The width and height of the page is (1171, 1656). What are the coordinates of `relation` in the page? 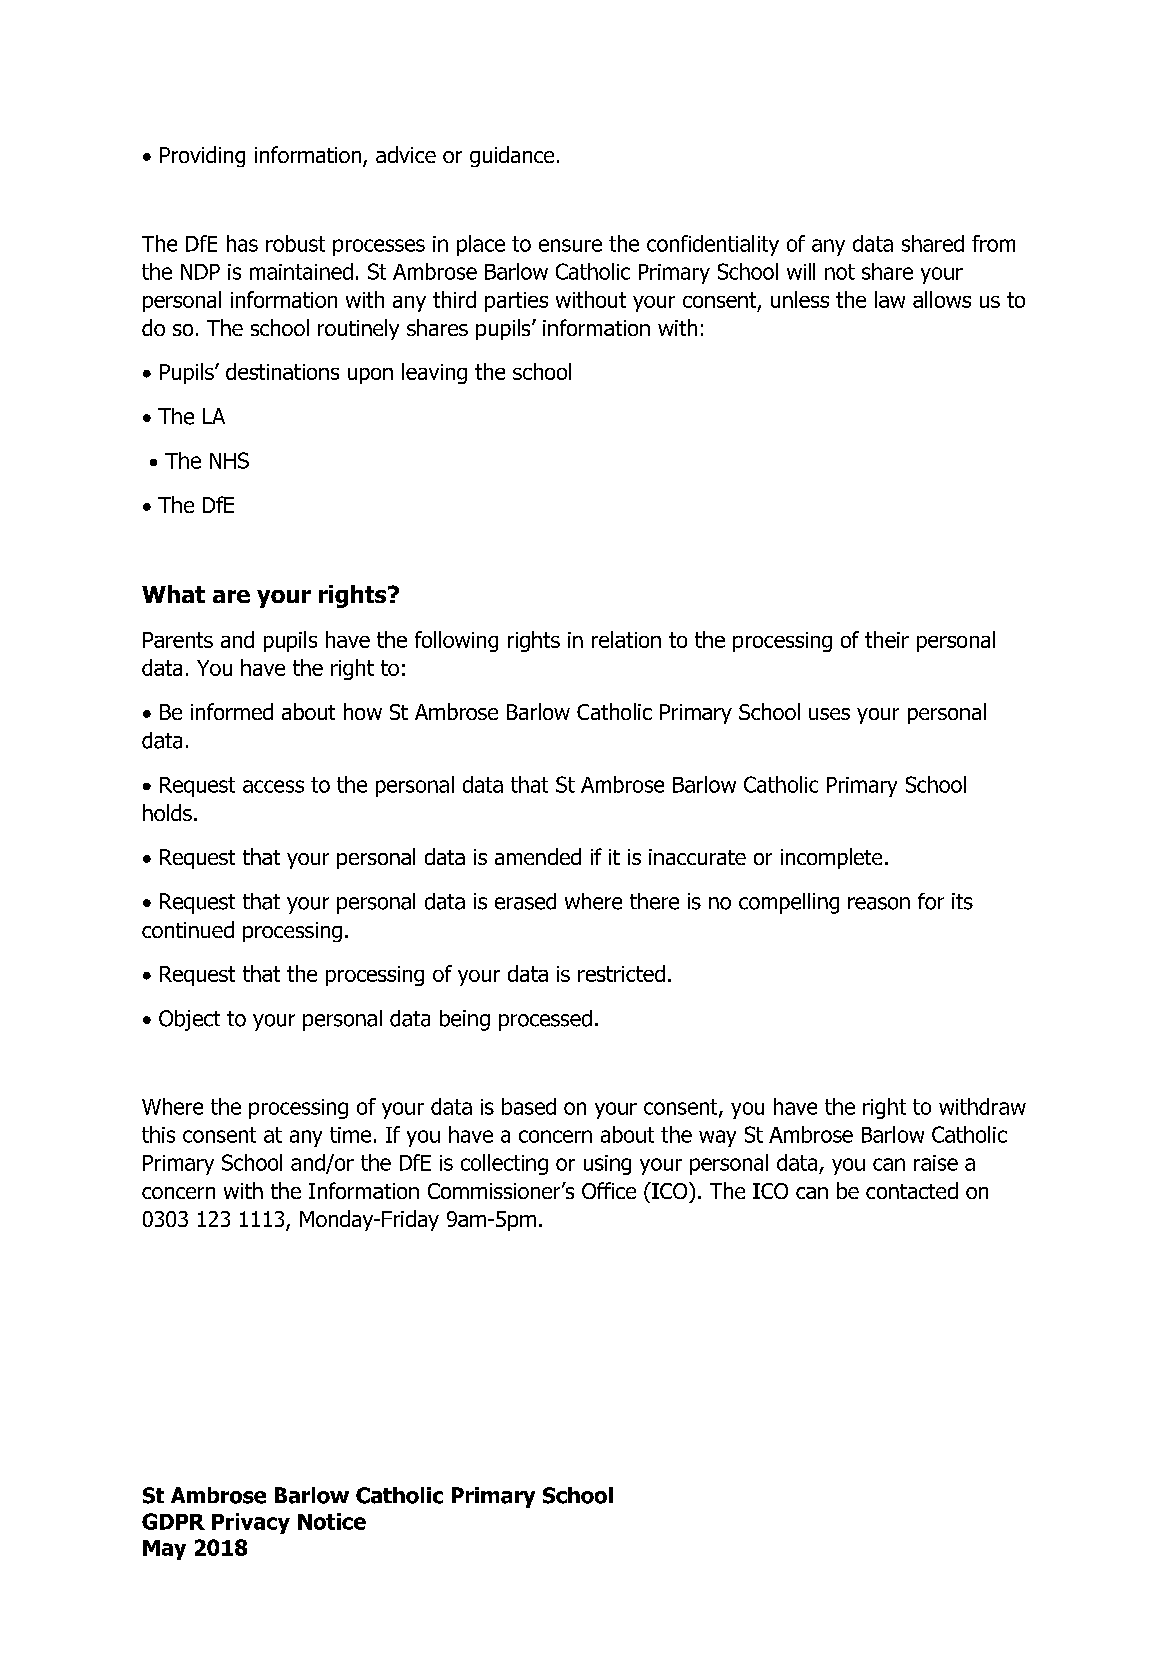 It's located at (626, 639).
